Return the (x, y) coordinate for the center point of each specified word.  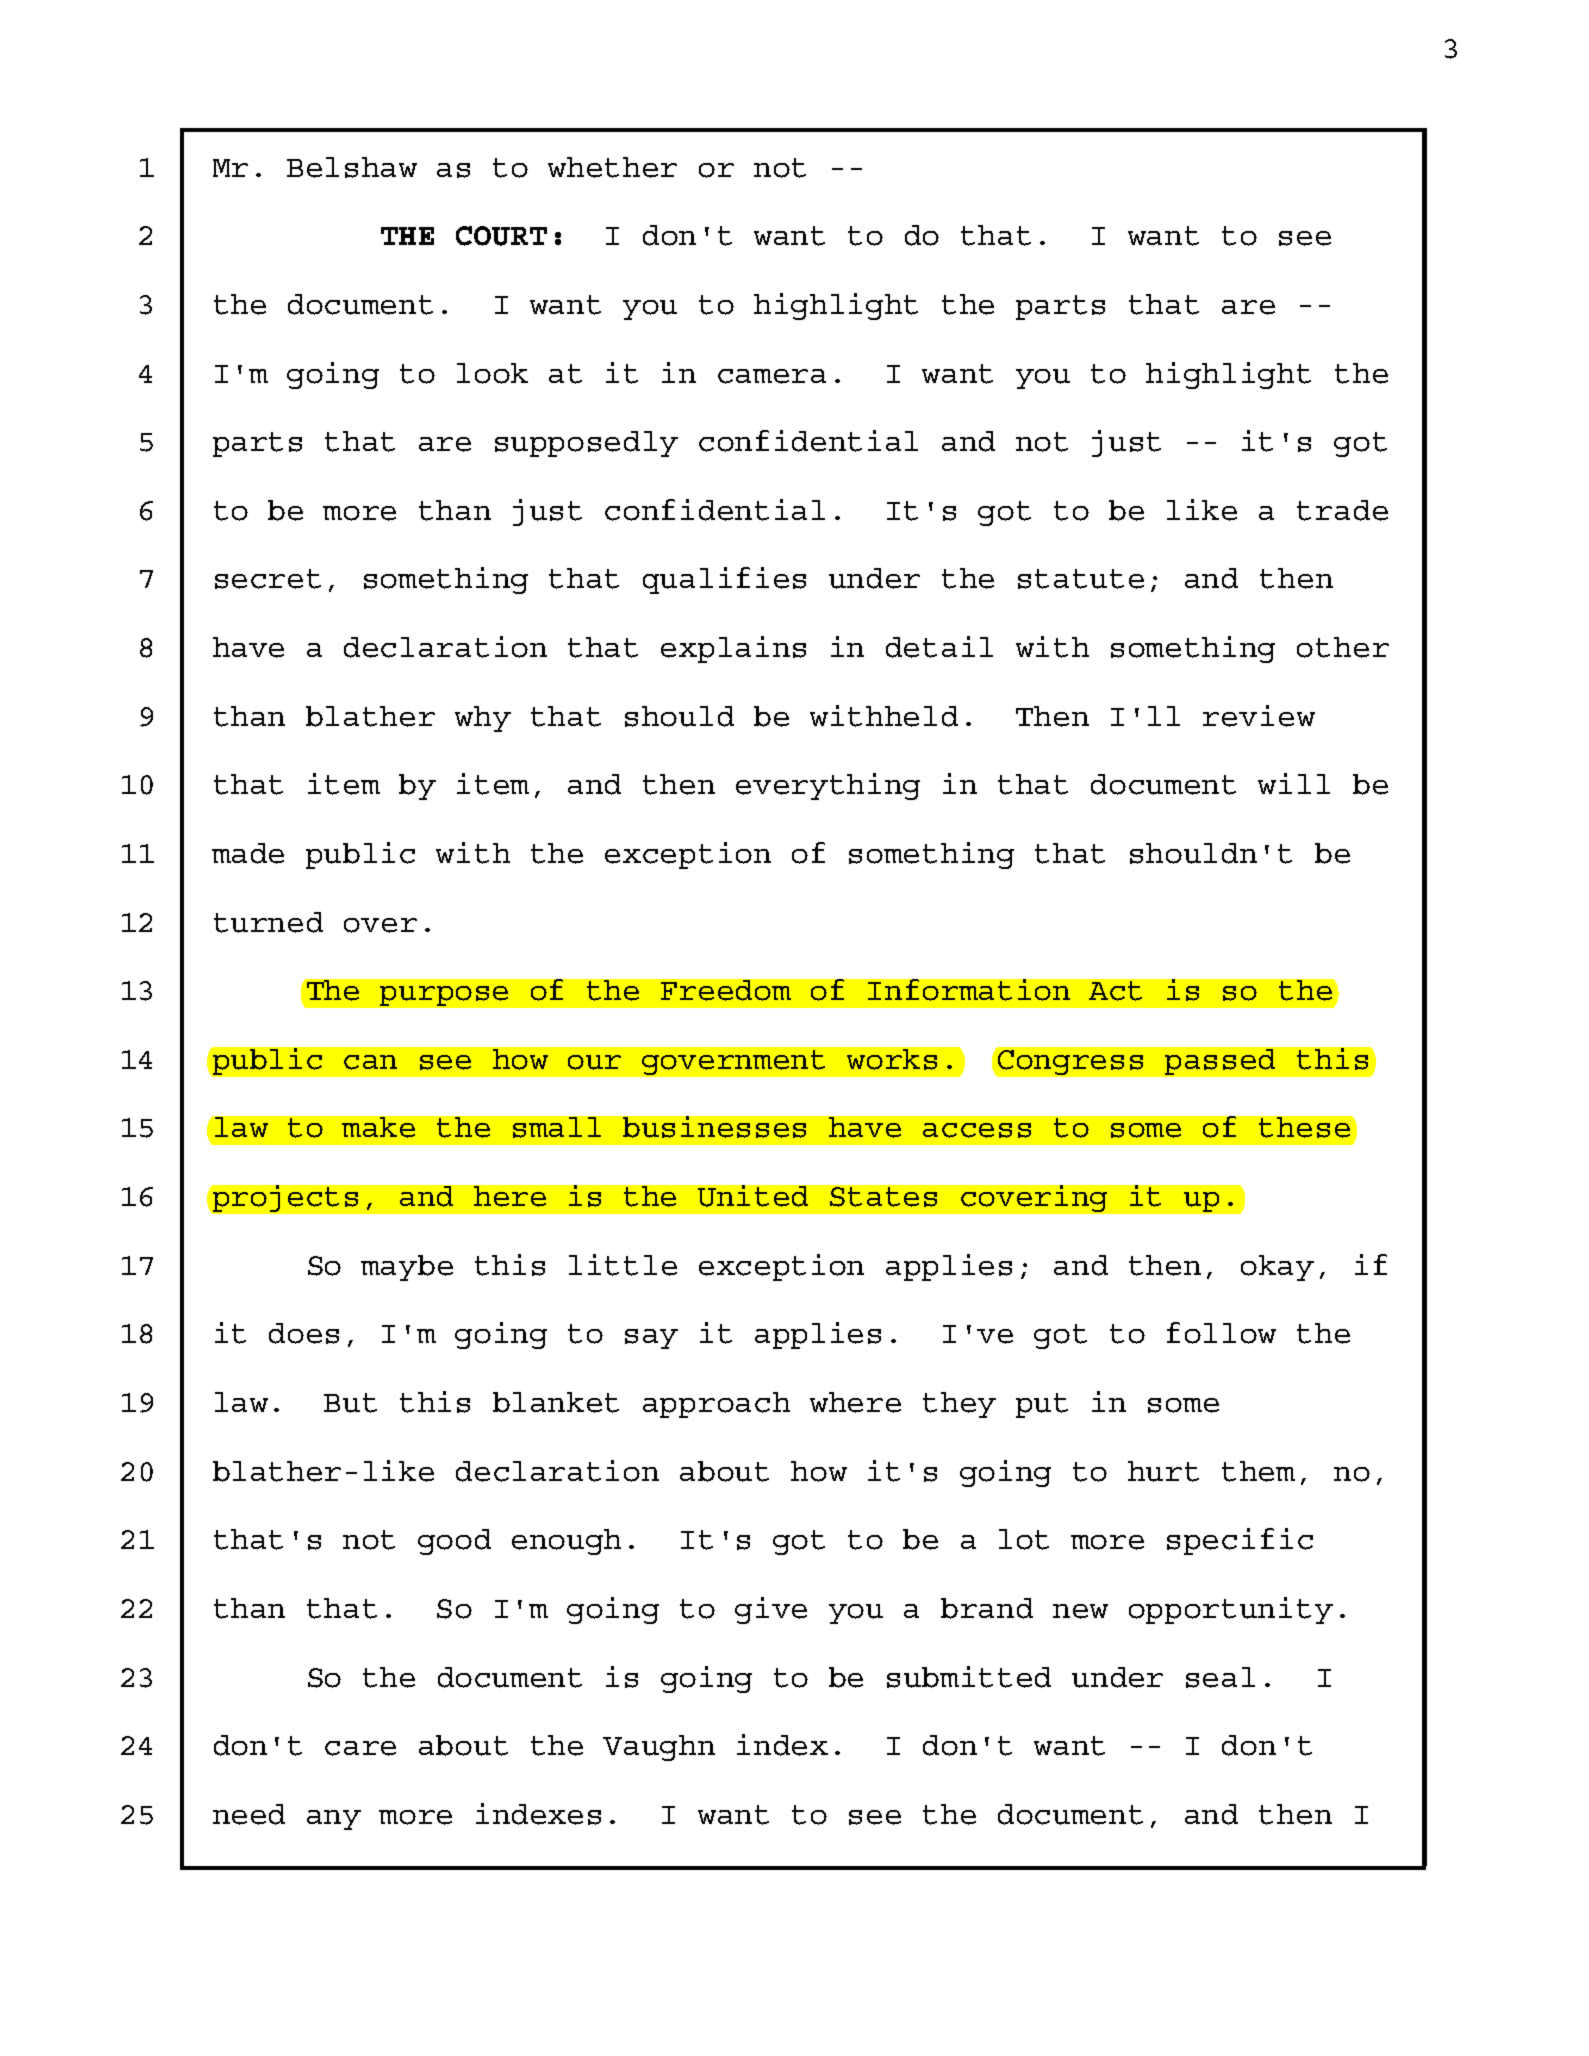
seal (1220, 1677)
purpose (444, 996)
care (360, 1748)
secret (268, 579)
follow (1221, 1333)
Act (1115, 991)
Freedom (726, 990)
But (350, 1403)
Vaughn (659, 1748)
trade (1342, 510)
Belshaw (352, 167)
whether (612, 167)
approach (716, 1405)
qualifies (724, 580)
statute (1081, 579)
